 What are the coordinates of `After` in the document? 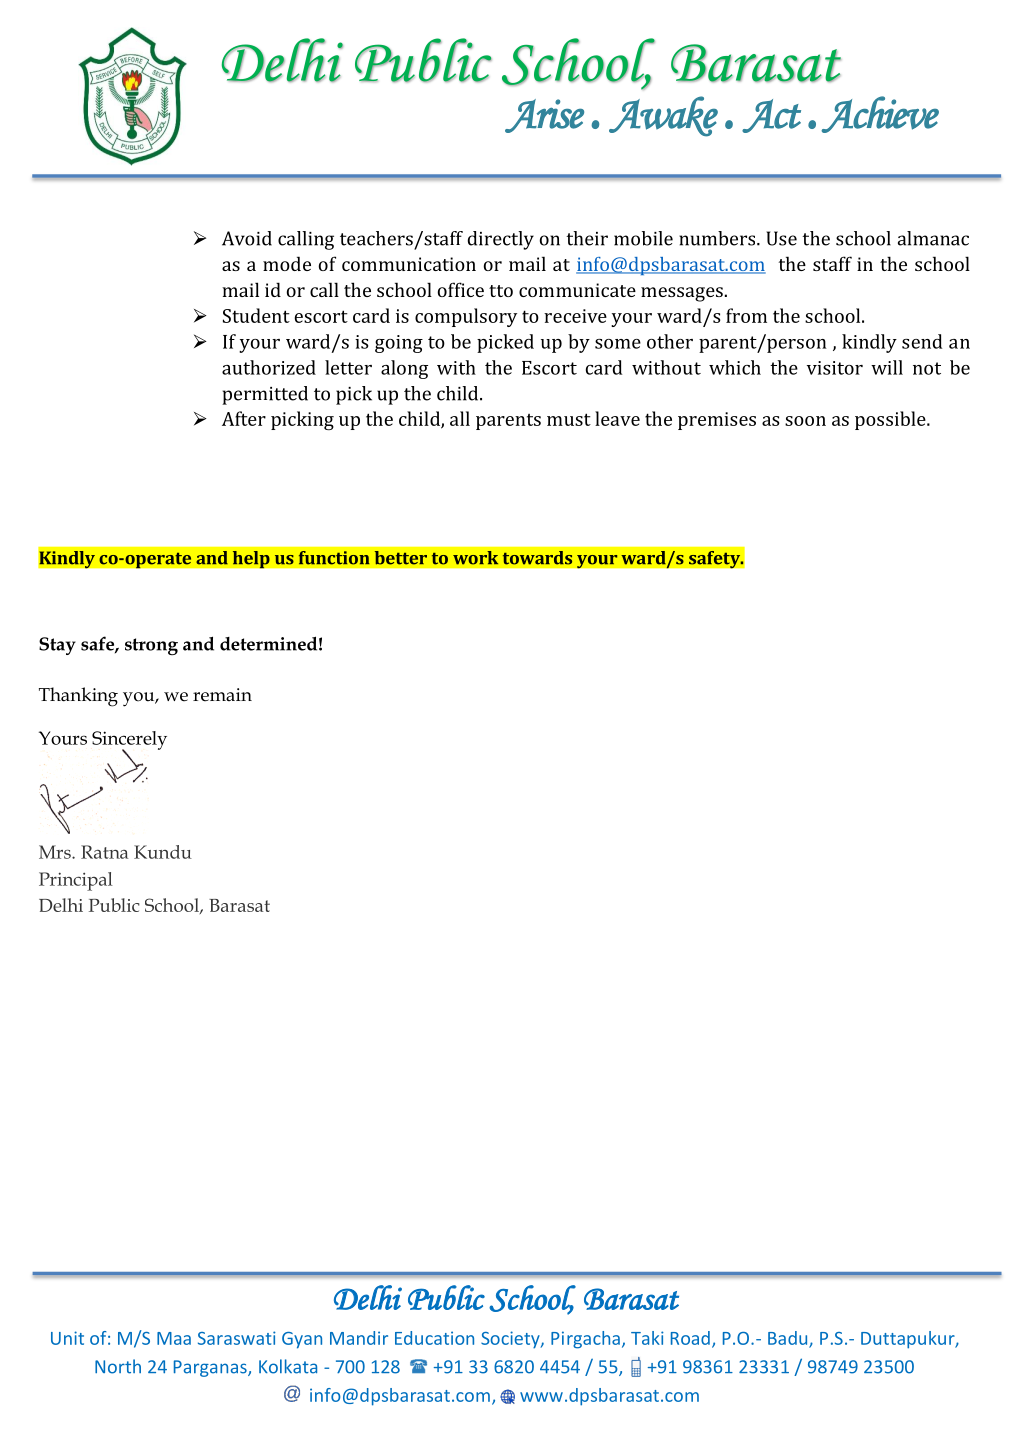 It's located at (244, 418).
